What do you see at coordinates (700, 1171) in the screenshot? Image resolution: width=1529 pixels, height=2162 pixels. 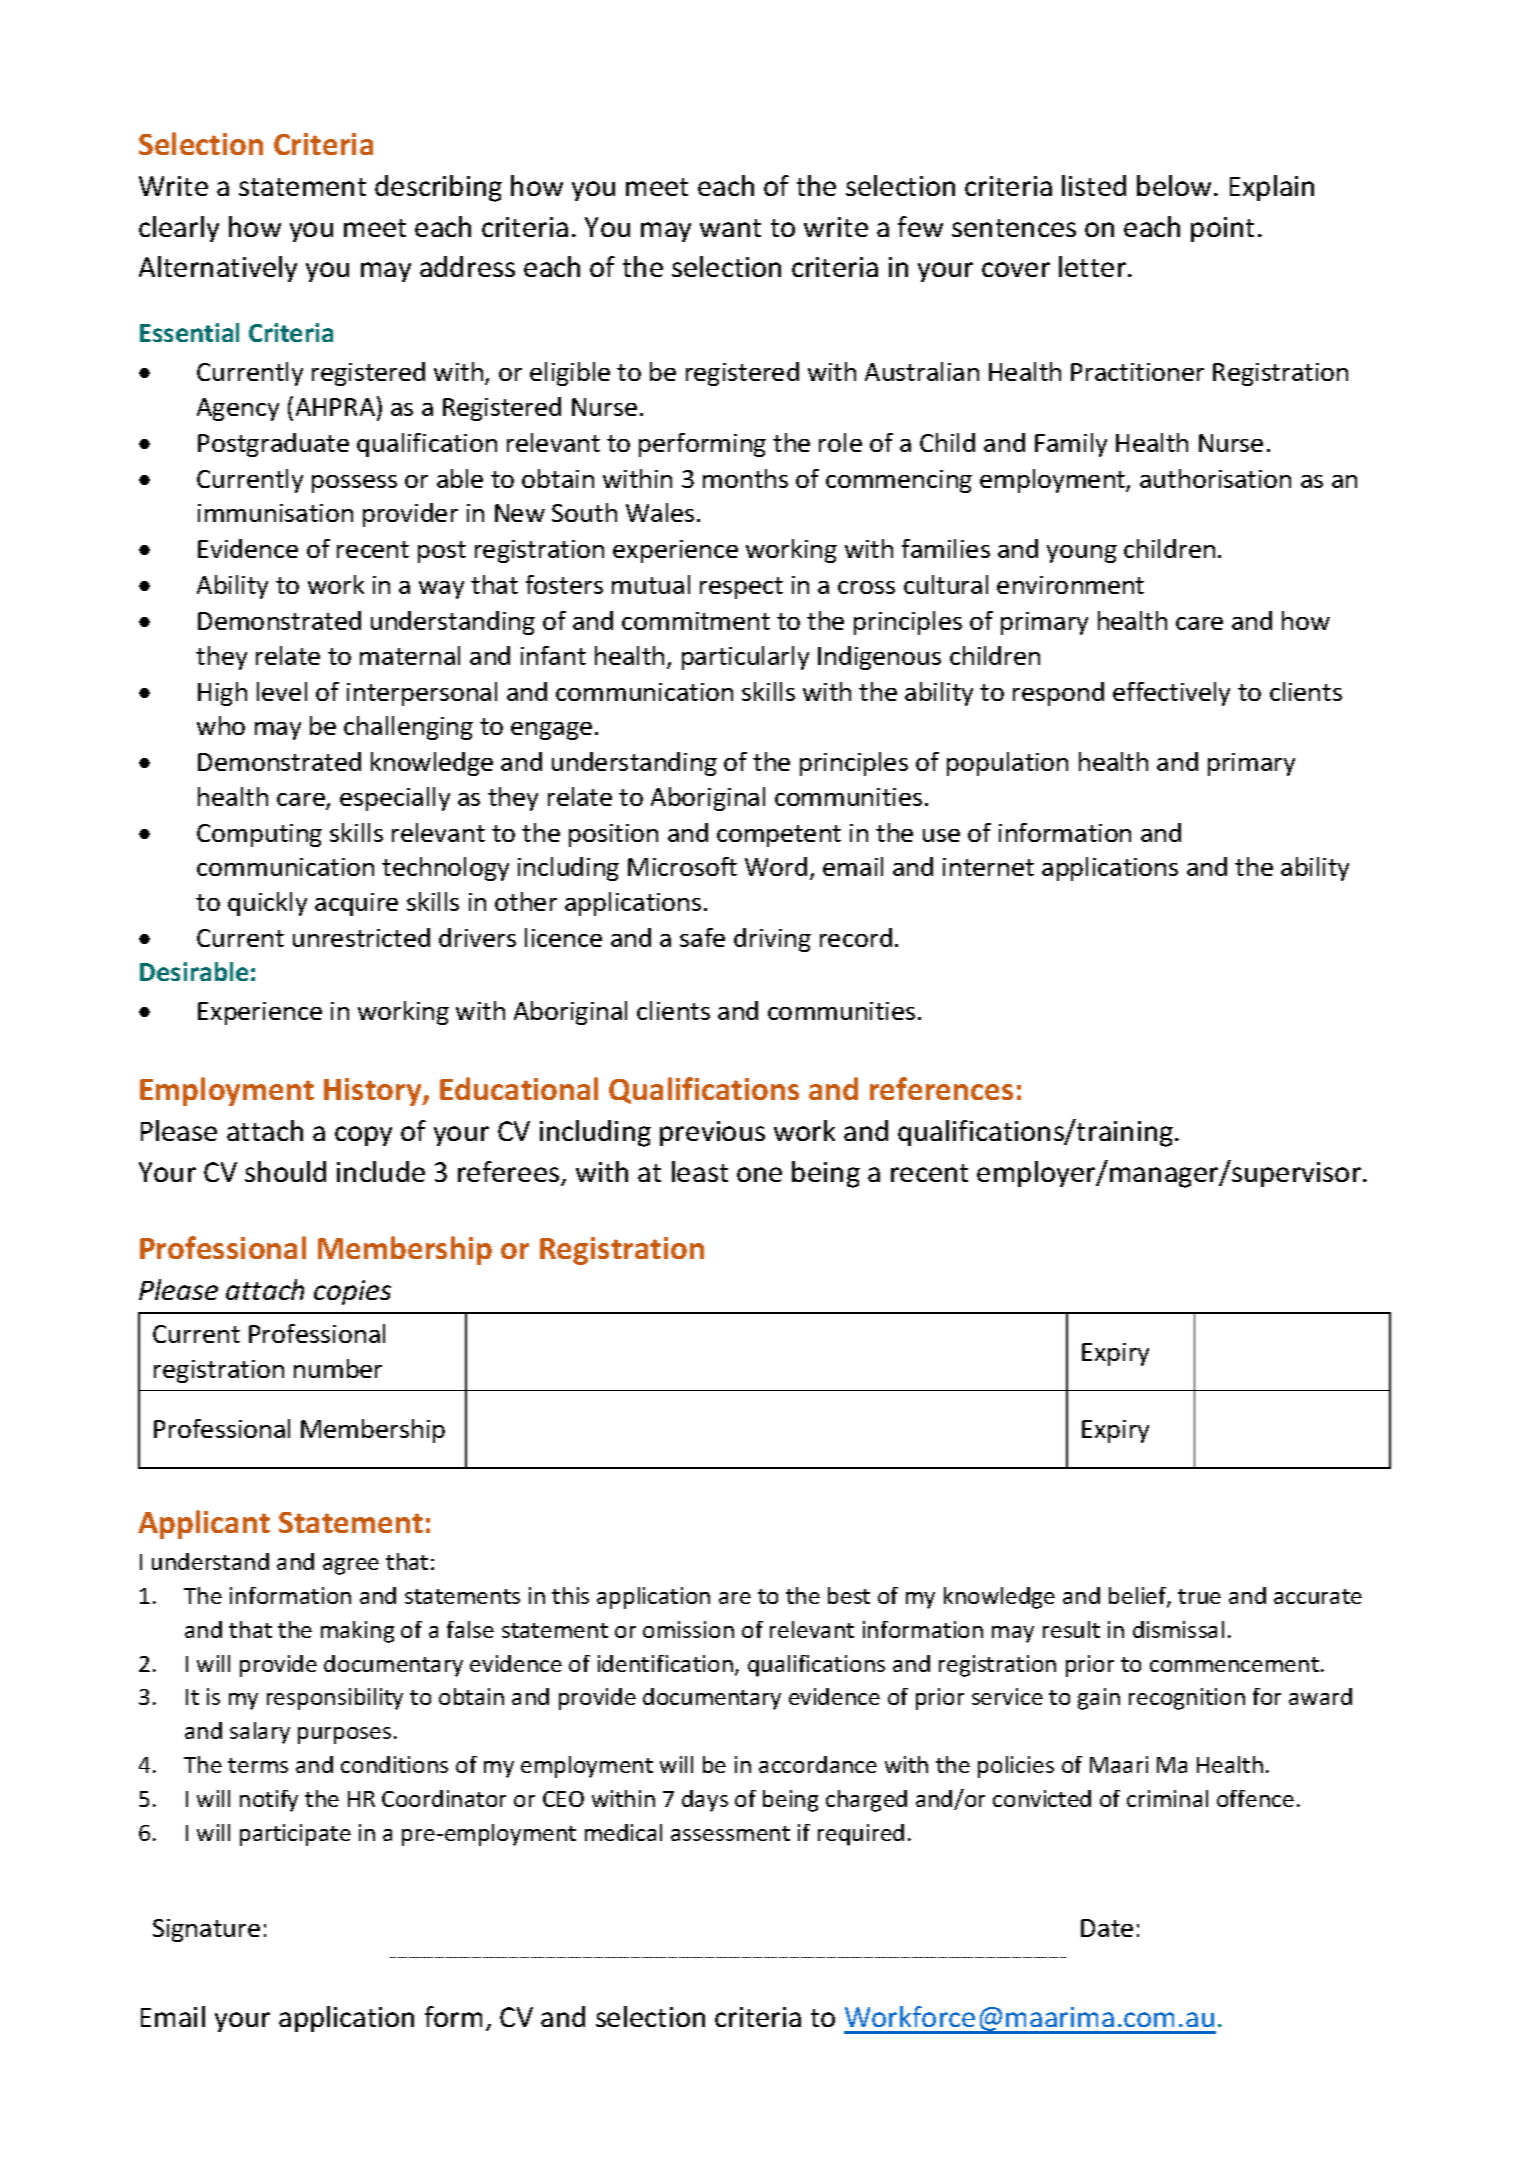 I see `least` at bounding box center [700, 1171].
